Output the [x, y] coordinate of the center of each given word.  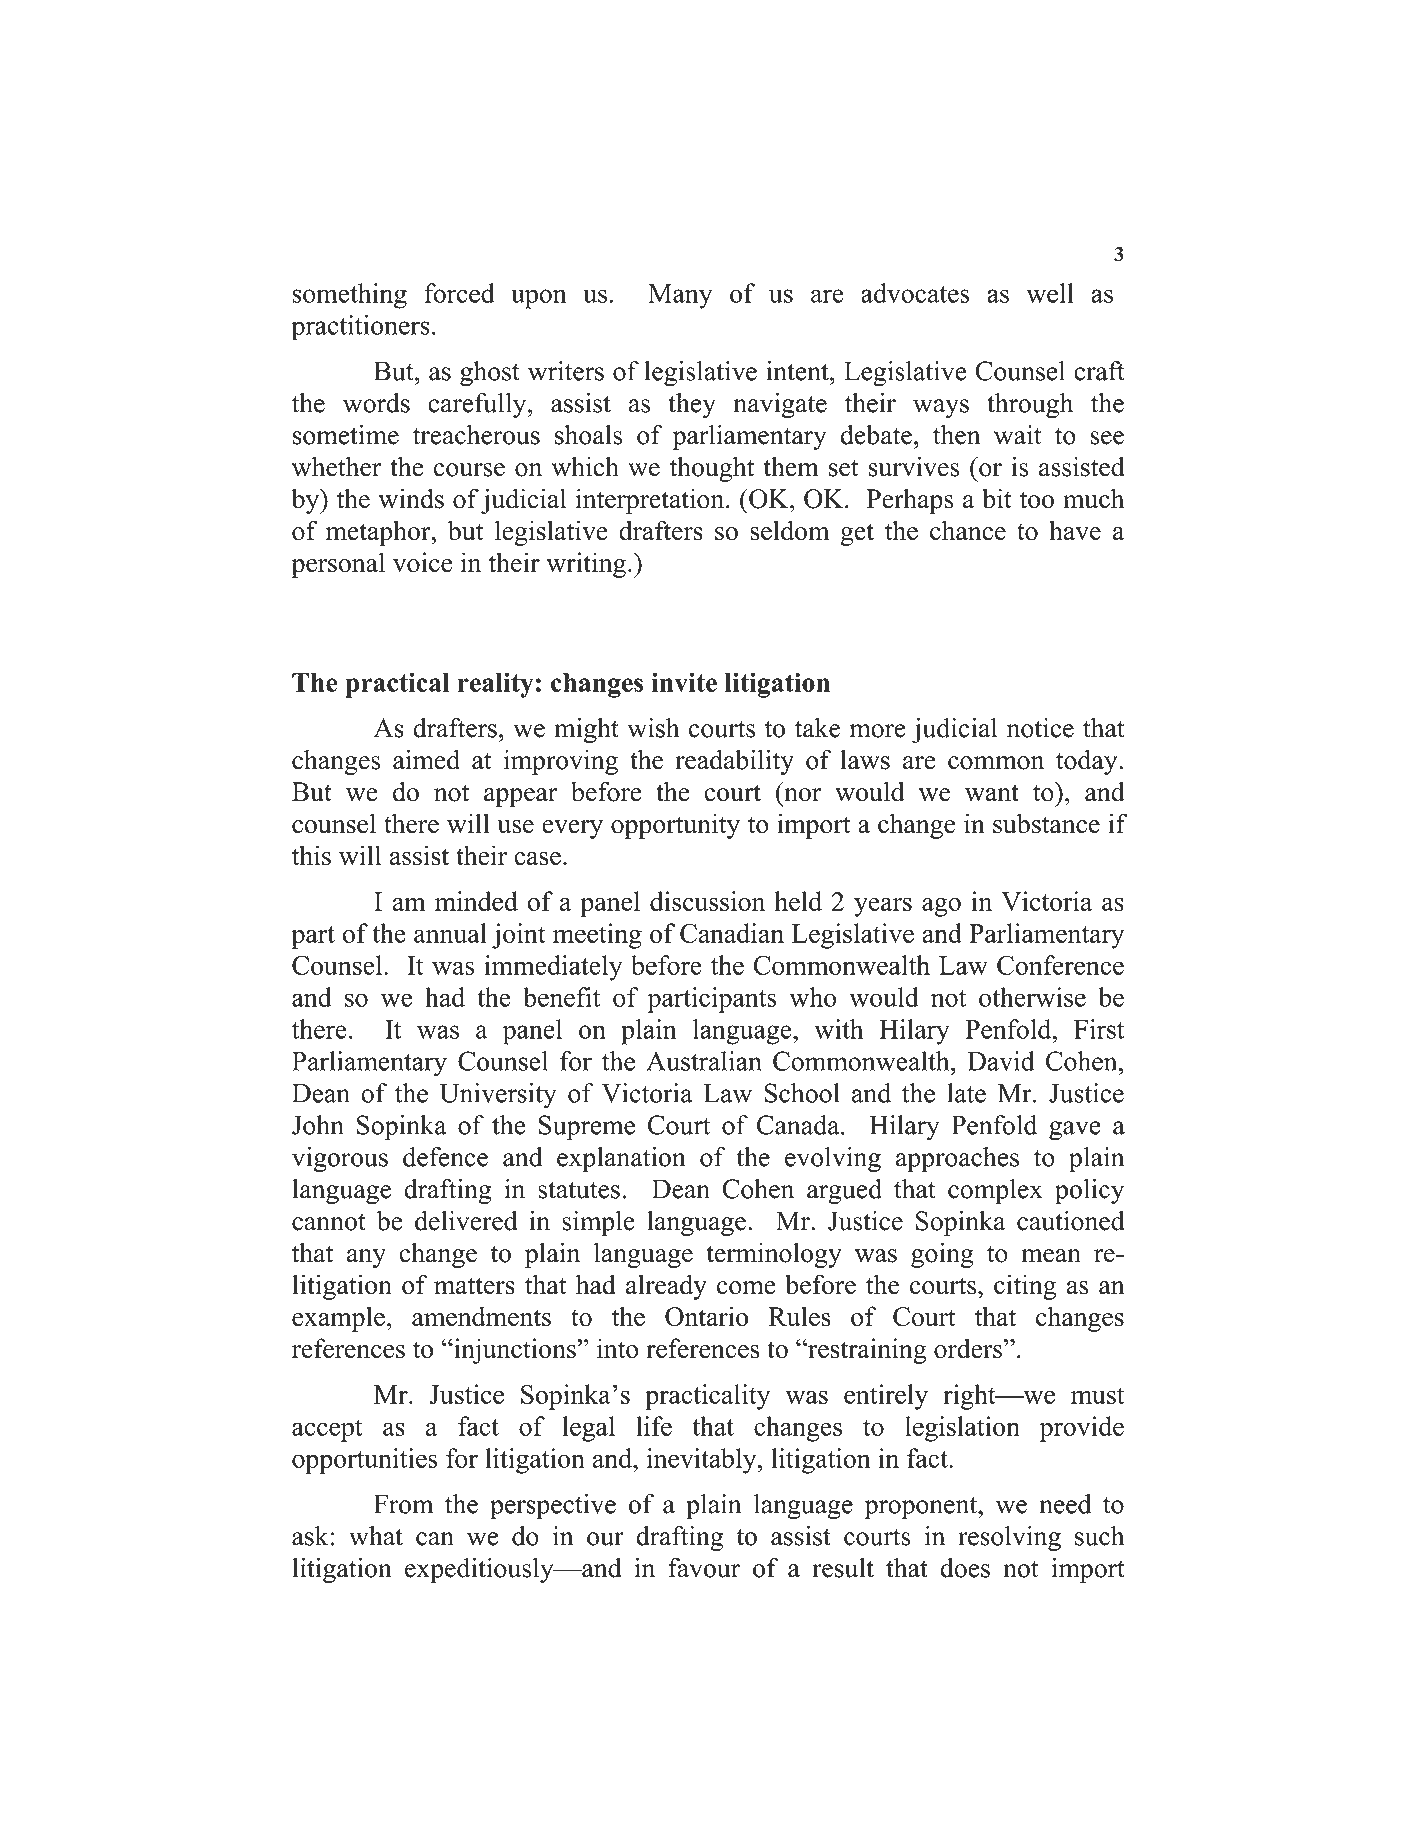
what [376, 1536]
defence [445, 1157]
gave [1075, 1131]
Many [680, 296]
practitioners [360, 328]
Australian [704, 1061]
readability [734, 762]
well [1050, 293]
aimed [426, 759]
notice [1040, 728]
